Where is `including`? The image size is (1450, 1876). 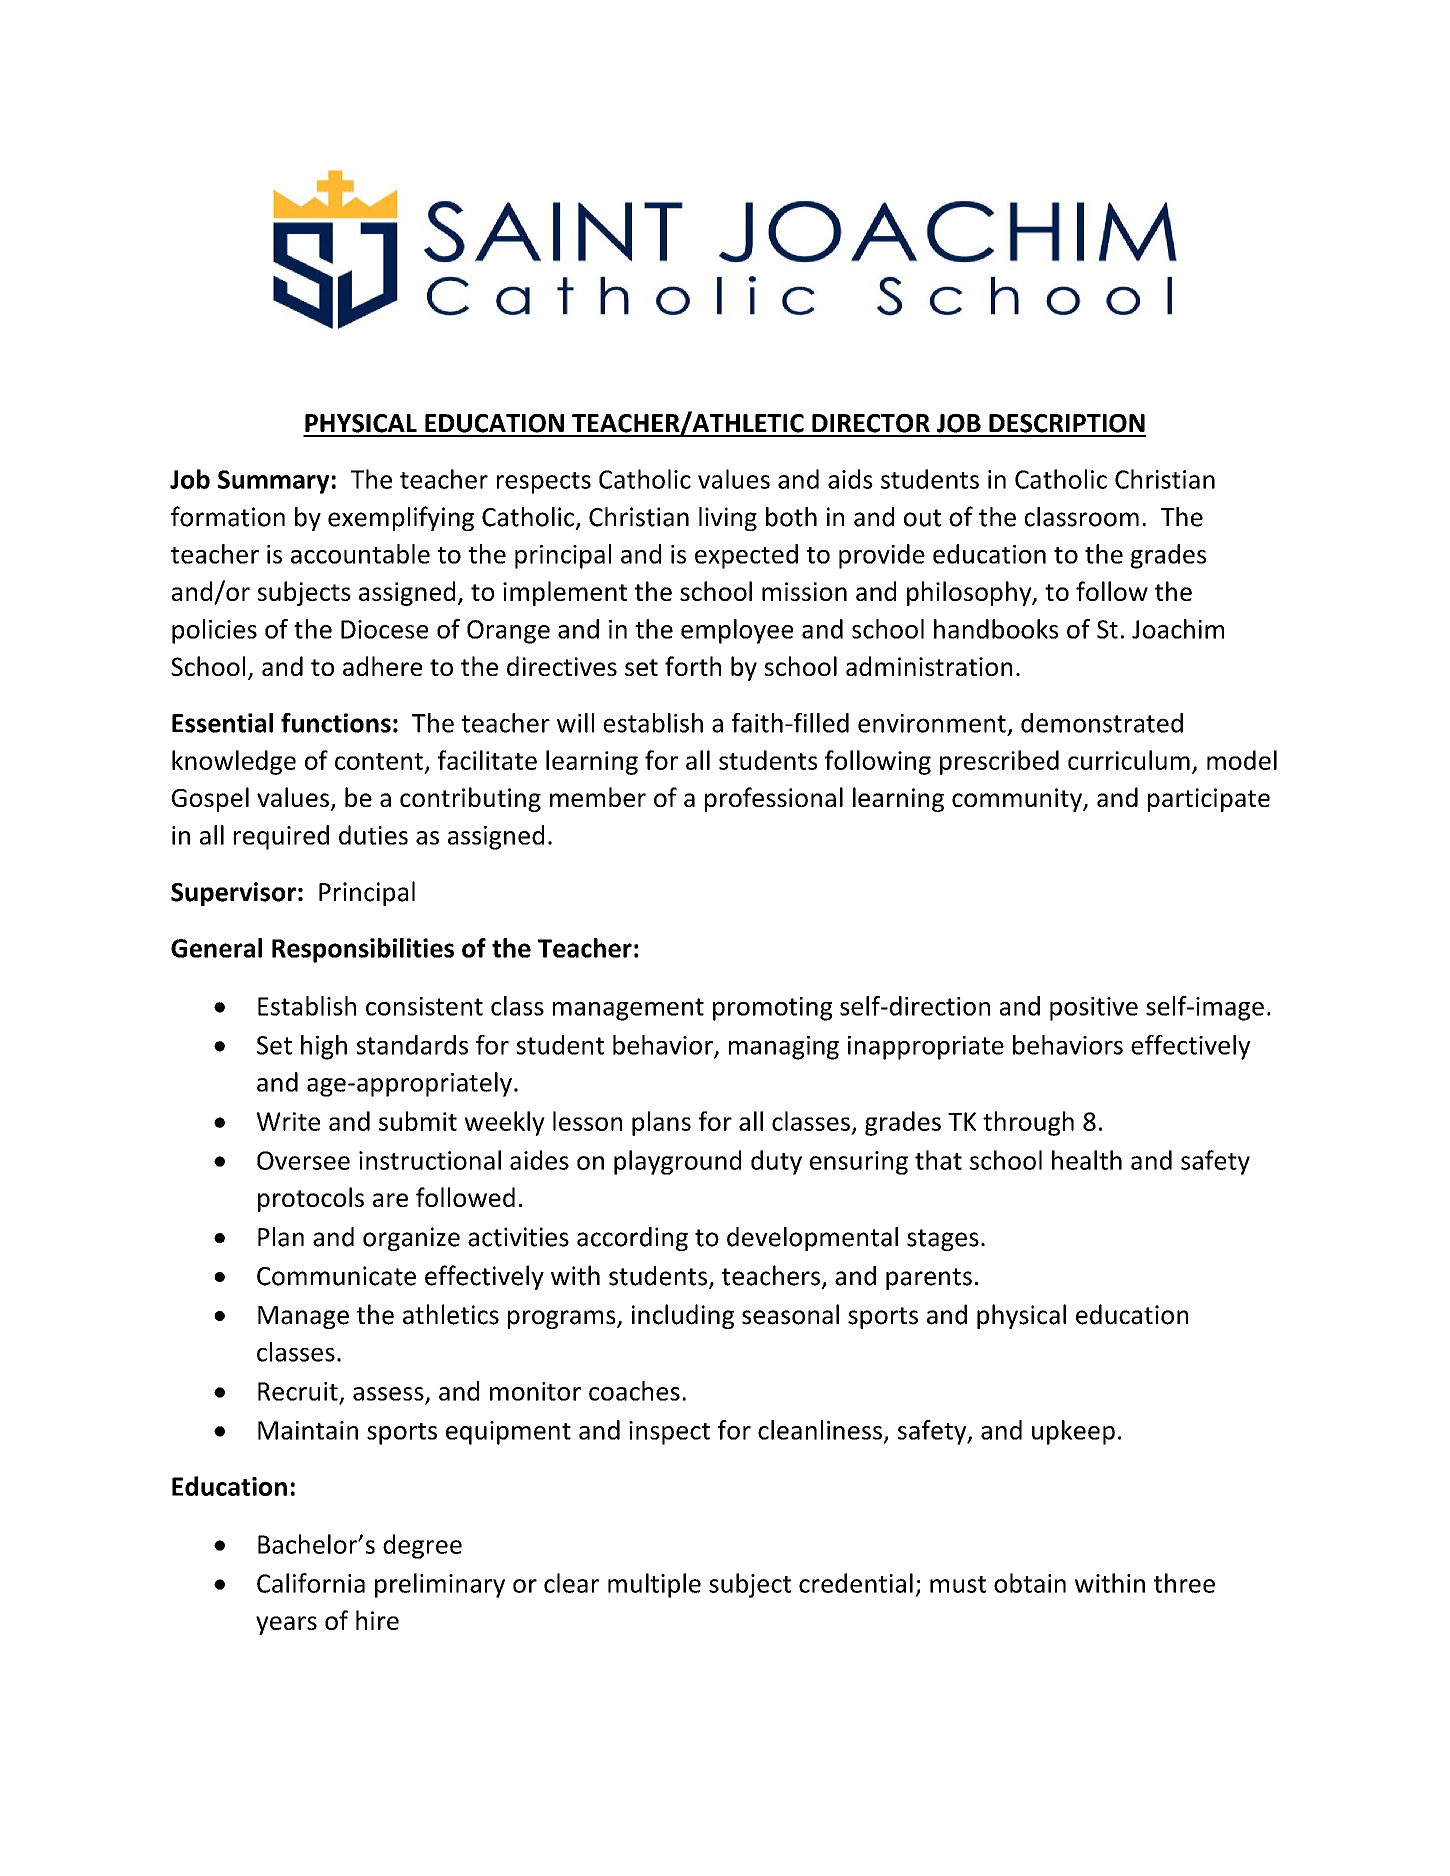
including is located at coordinates (683, 1316).
